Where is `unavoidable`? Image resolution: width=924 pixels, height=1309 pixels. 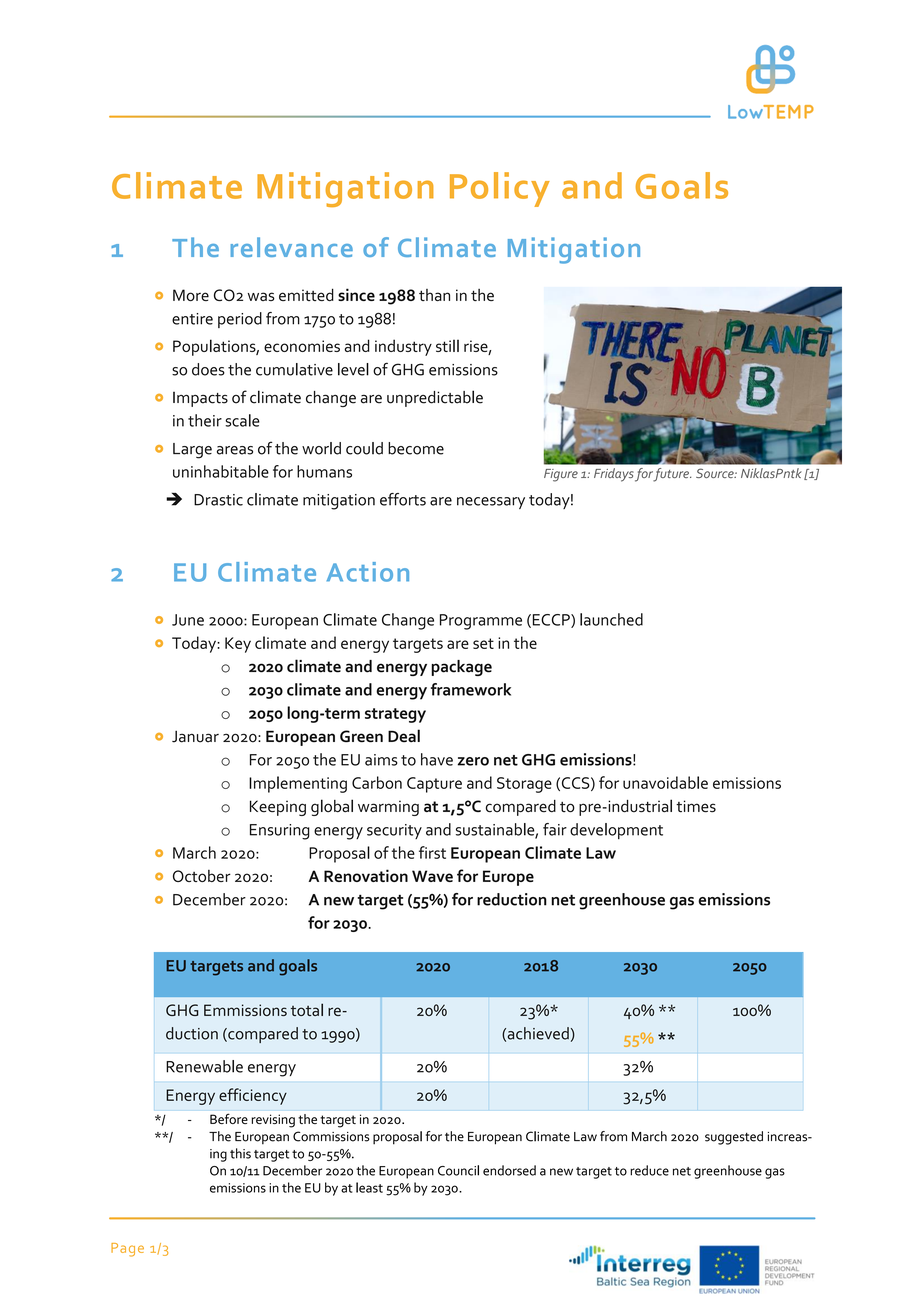 unavoidable is located at coordinates (665, 782).
